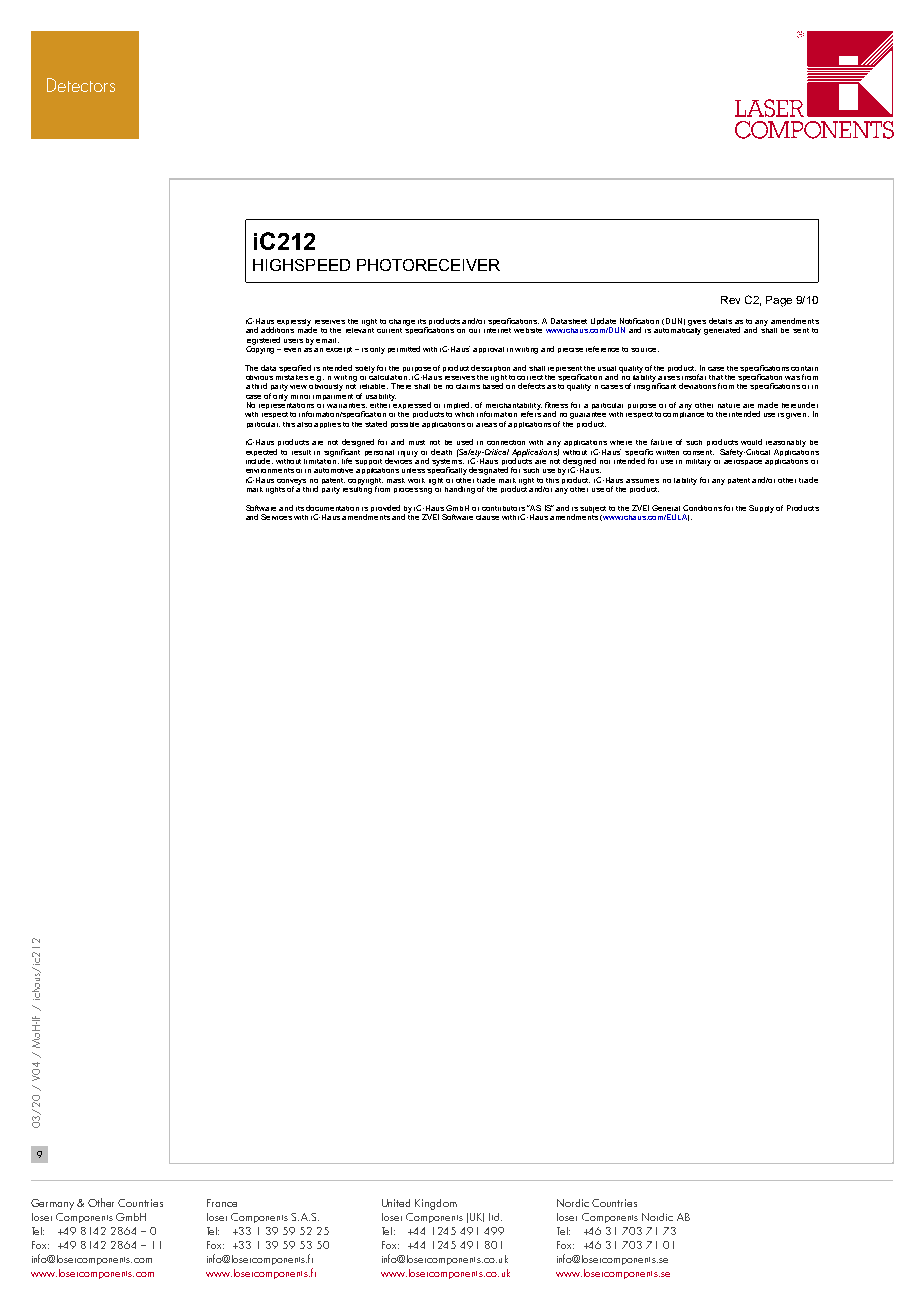 The width and height of the screenshot is (924, 1308). What do you see at coordinates (301, 265) in the screenshot?
I see `HIGHSPEED` at bounding box center [301, 265].
